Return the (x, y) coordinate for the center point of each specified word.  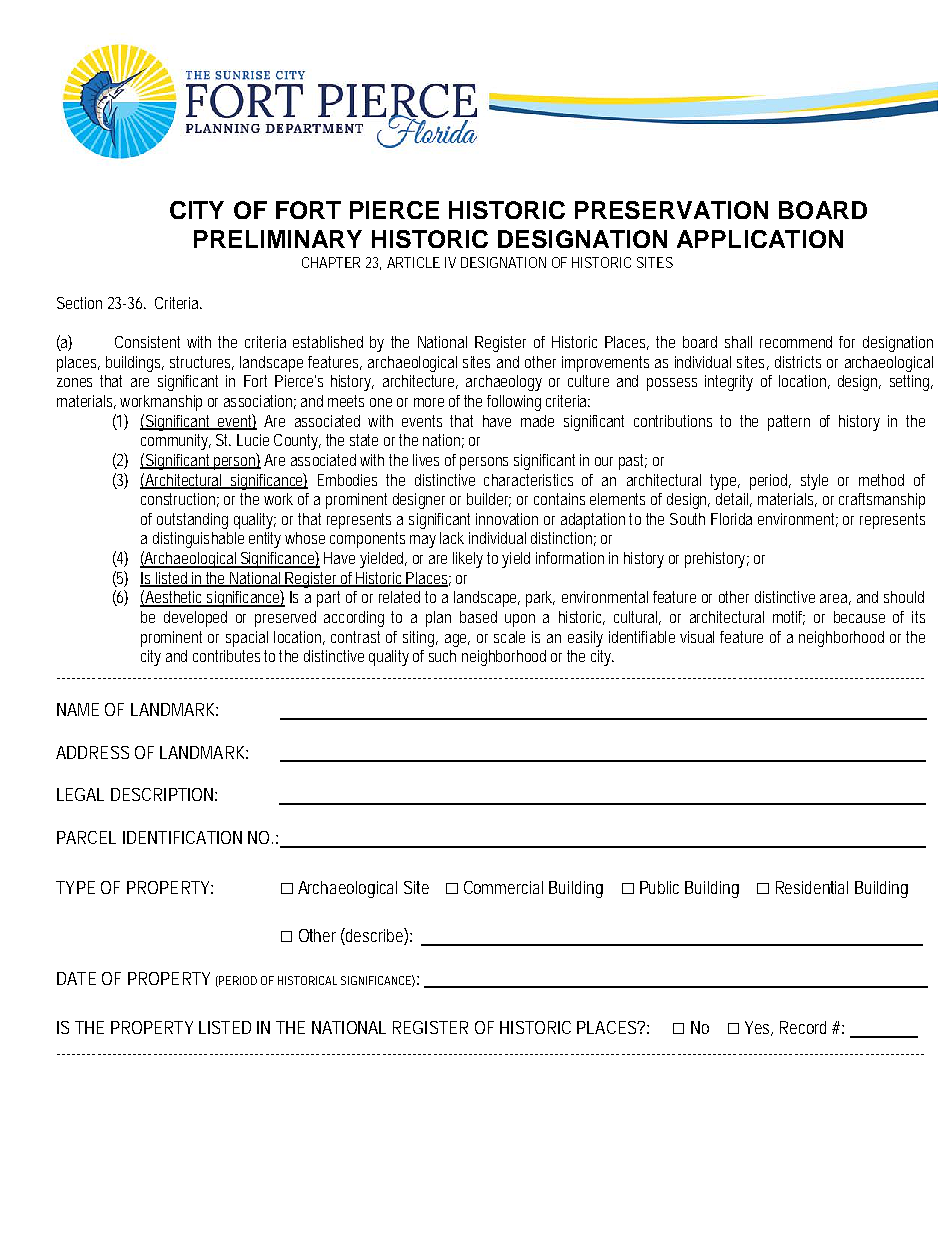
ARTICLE (413, 262)
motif (789, 618)
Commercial (503, 887)
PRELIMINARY (278, 239)
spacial (247, 639)
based (478, 617)
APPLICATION (760, 239)
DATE (76, 978)
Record (803, 1027)
